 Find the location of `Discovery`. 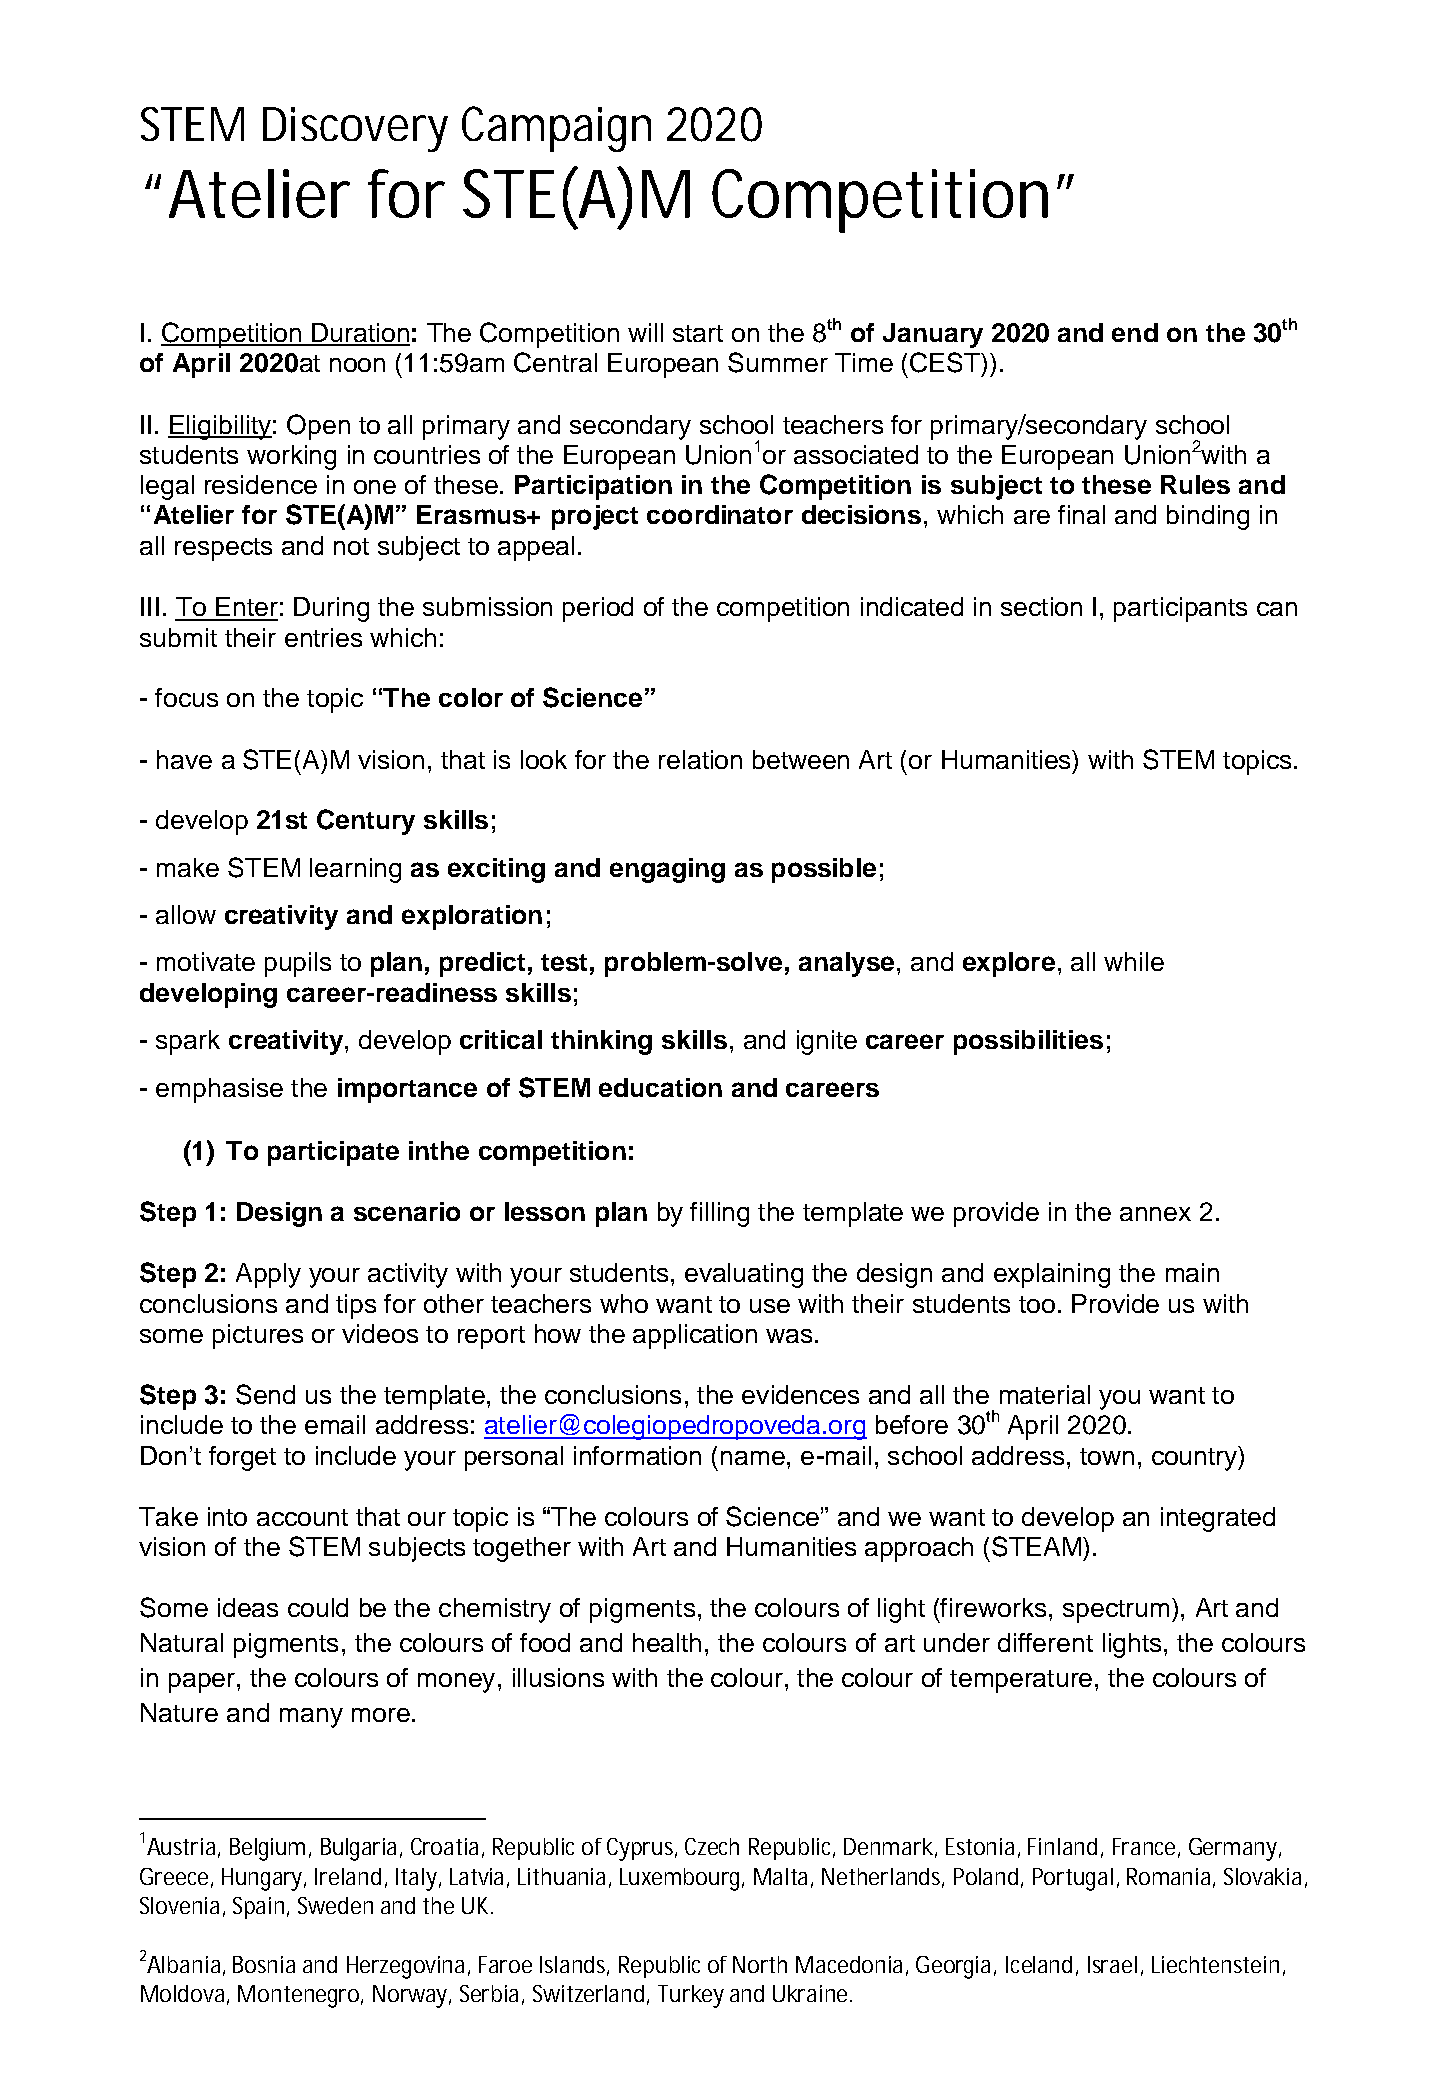

Discovery is located at coordinates (355, 129).
